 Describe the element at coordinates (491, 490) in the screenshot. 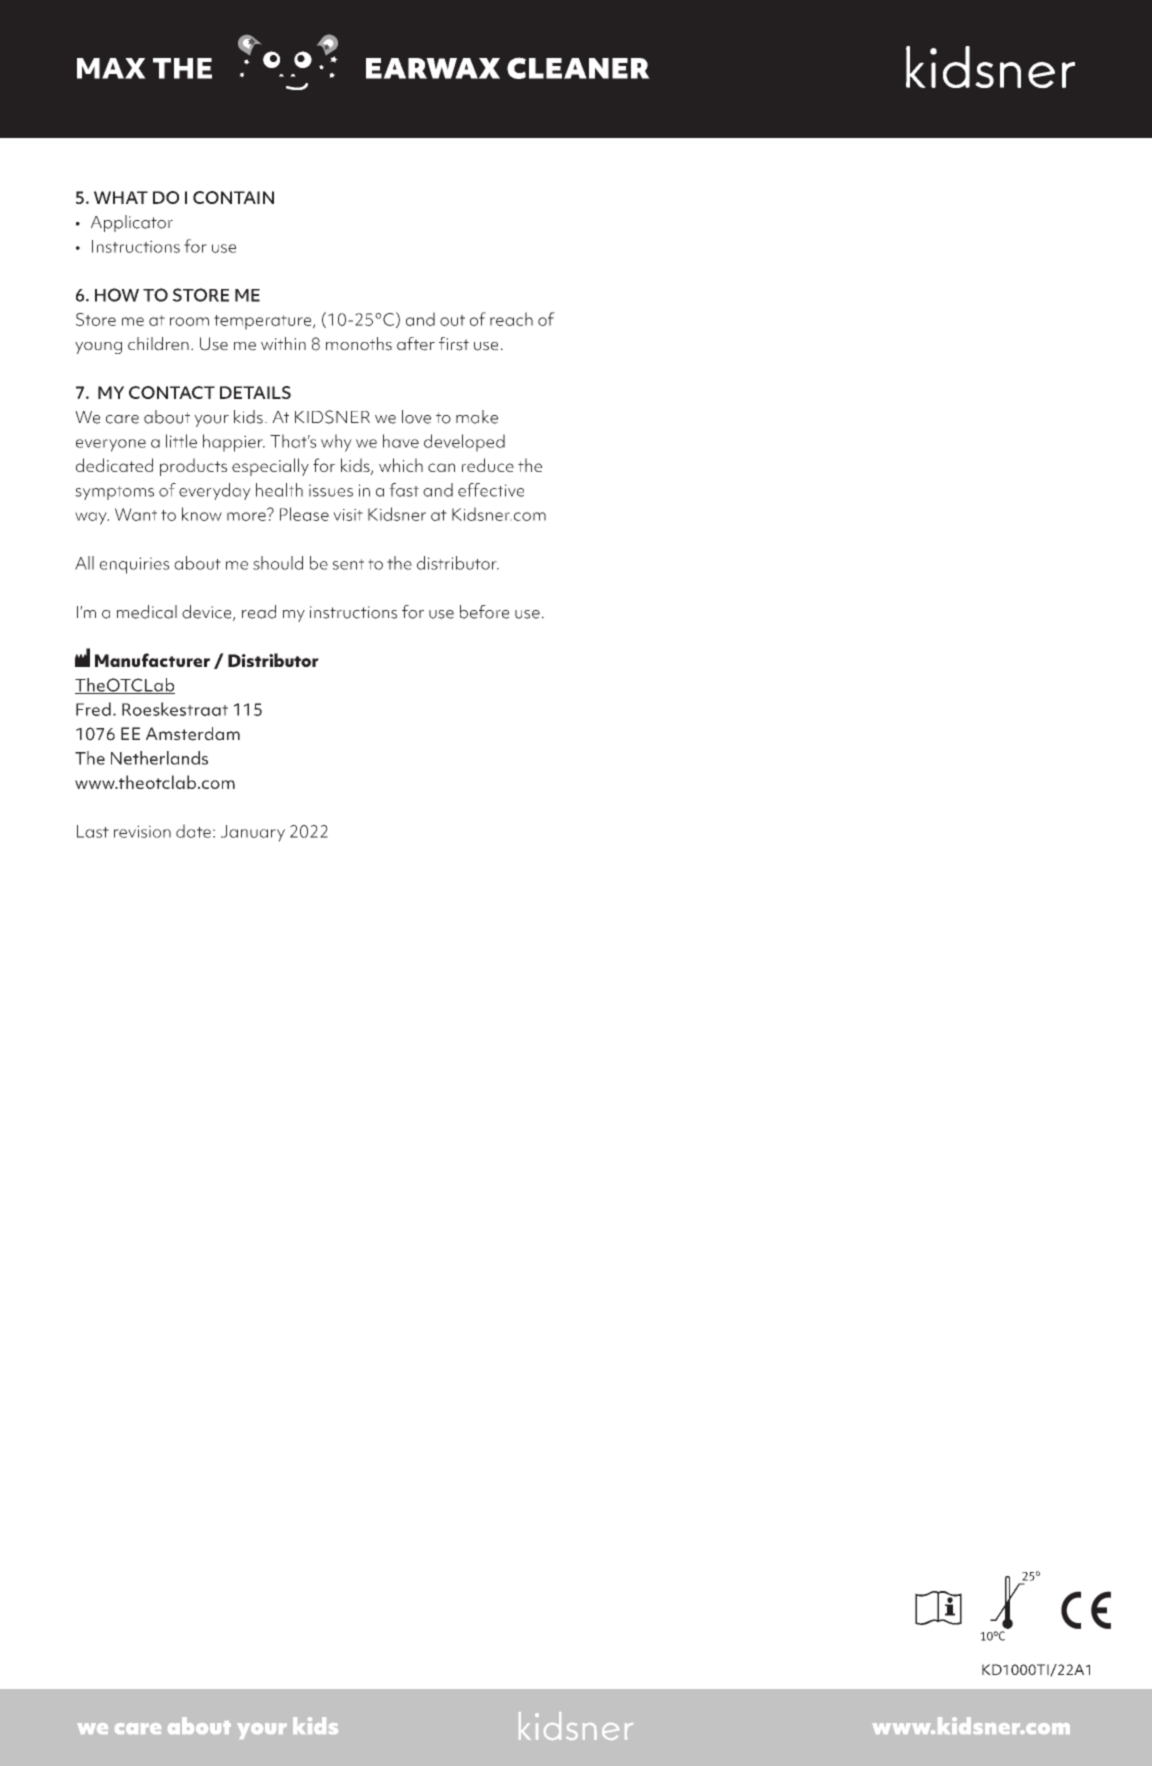

I see `effective` at that location.
